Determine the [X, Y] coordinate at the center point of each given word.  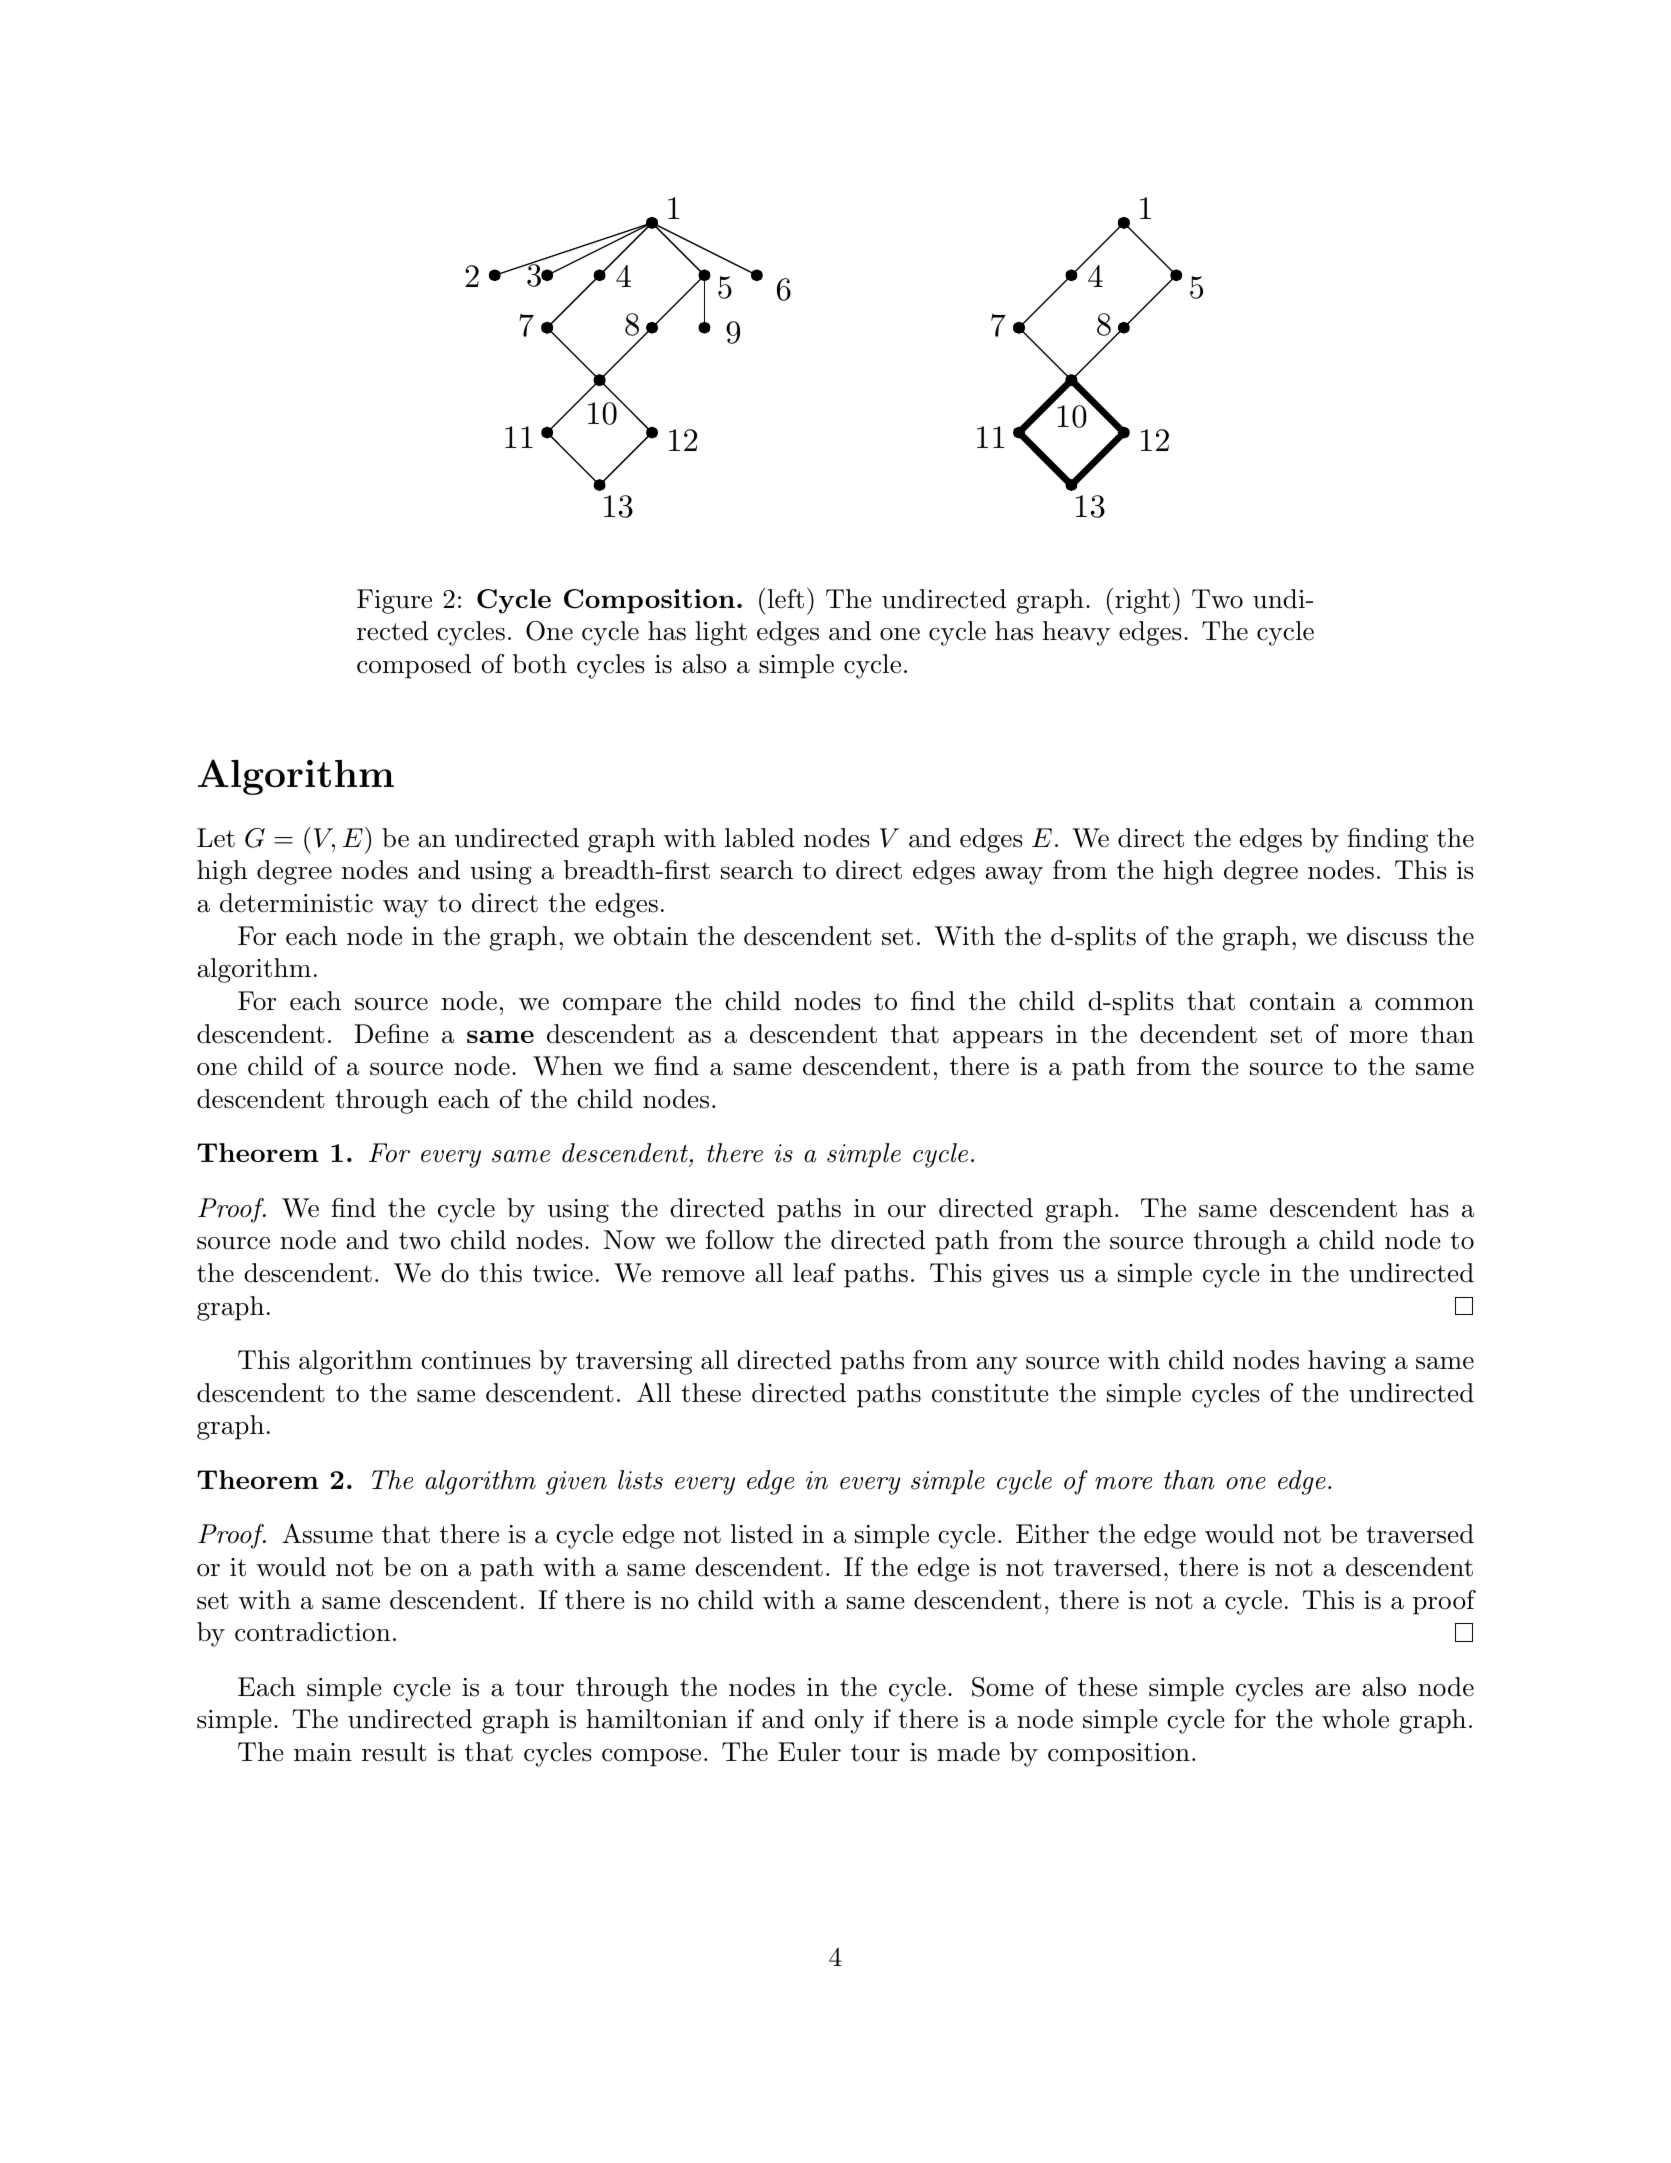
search [757, 870]
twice [563, 1273]
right [1142, 601]
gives [1020, 1276]
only [839, 1721]
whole [1355, 1719]
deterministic [296, 903]
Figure [394, 601]
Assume [327, 1533]
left [786, 599]
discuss [1387, 936]
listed [762, 1534]
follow [740, 1240]
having [1347, 1362]
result [394, 1752]
